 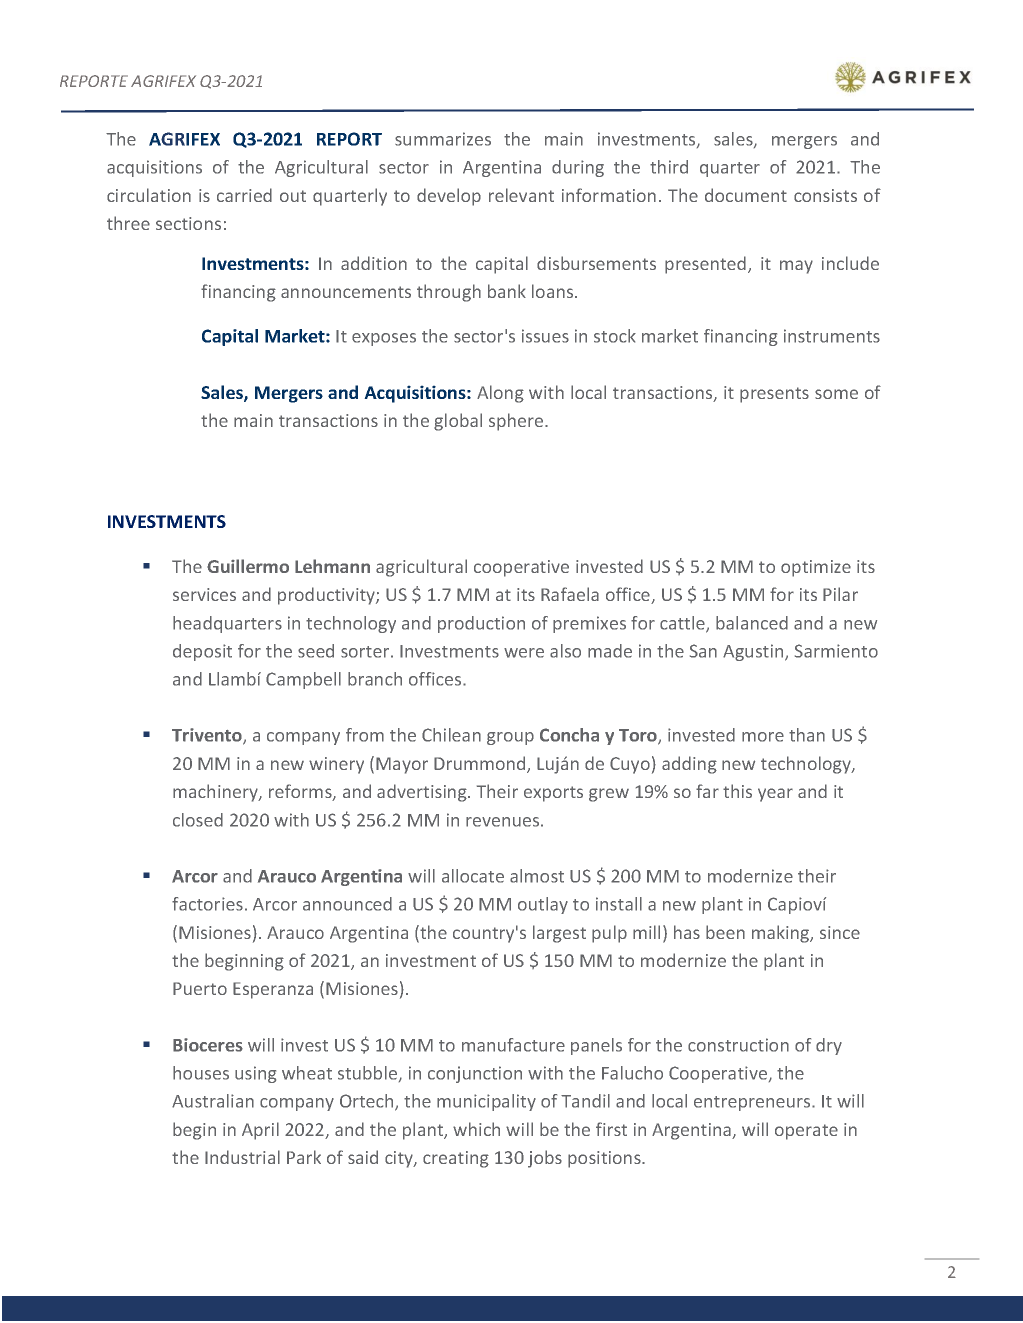 What do you see at coordinates (746, 195) in the screenshot?
I see `document` at bounding box center [746, 195].
